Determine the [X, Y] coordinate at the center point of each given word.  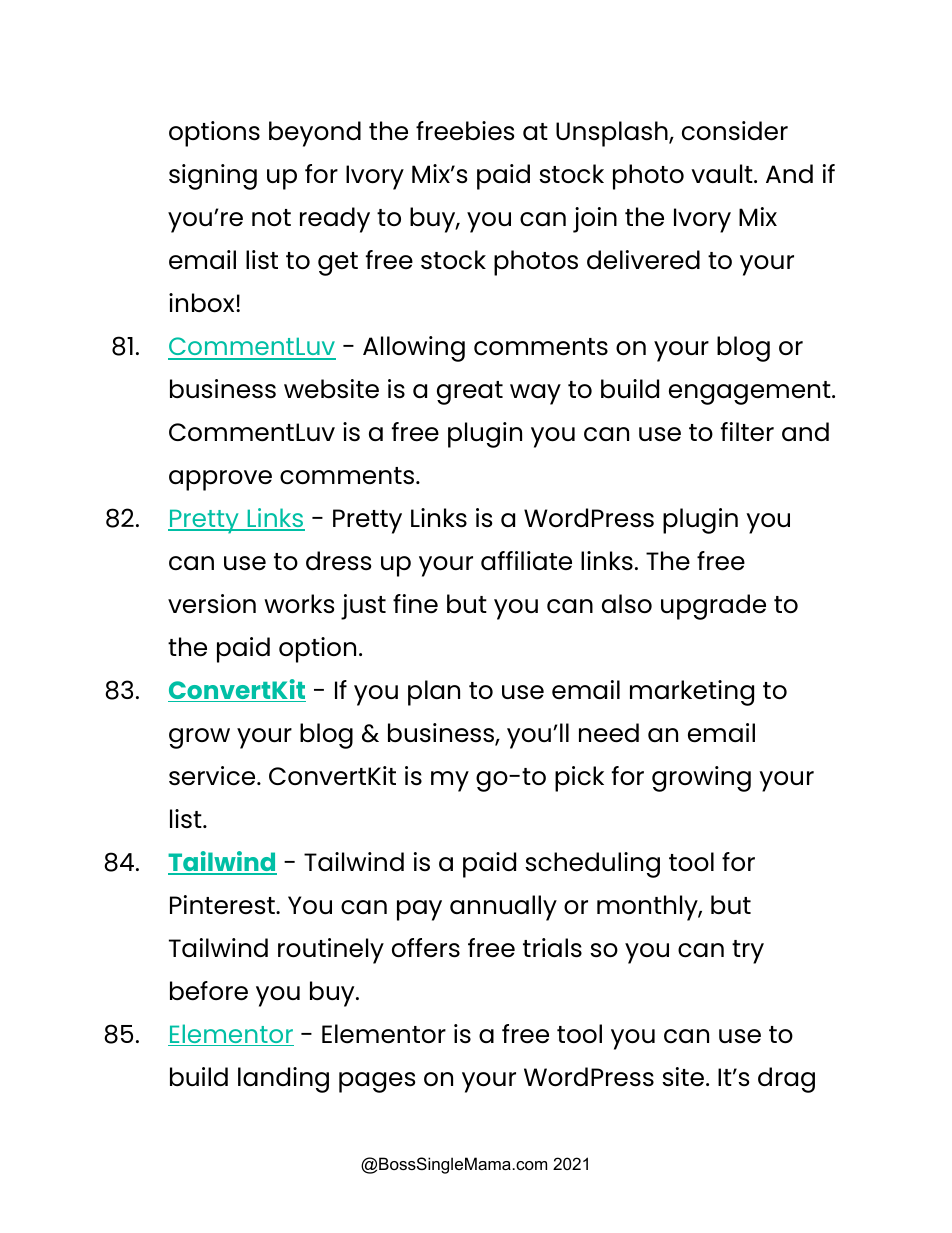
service [213, 776]
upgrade [713, 607]
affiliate [526, 561]
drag [786, 1080]
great [470, 393]
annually [503, 908]
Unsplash [613, 134]
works [299, 604]
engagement [751, 393]
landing [283, 1080]
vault [723, 173]
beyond [315, 134]
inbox [203, 302]
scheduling [592, 865]
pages [377, 1082]
